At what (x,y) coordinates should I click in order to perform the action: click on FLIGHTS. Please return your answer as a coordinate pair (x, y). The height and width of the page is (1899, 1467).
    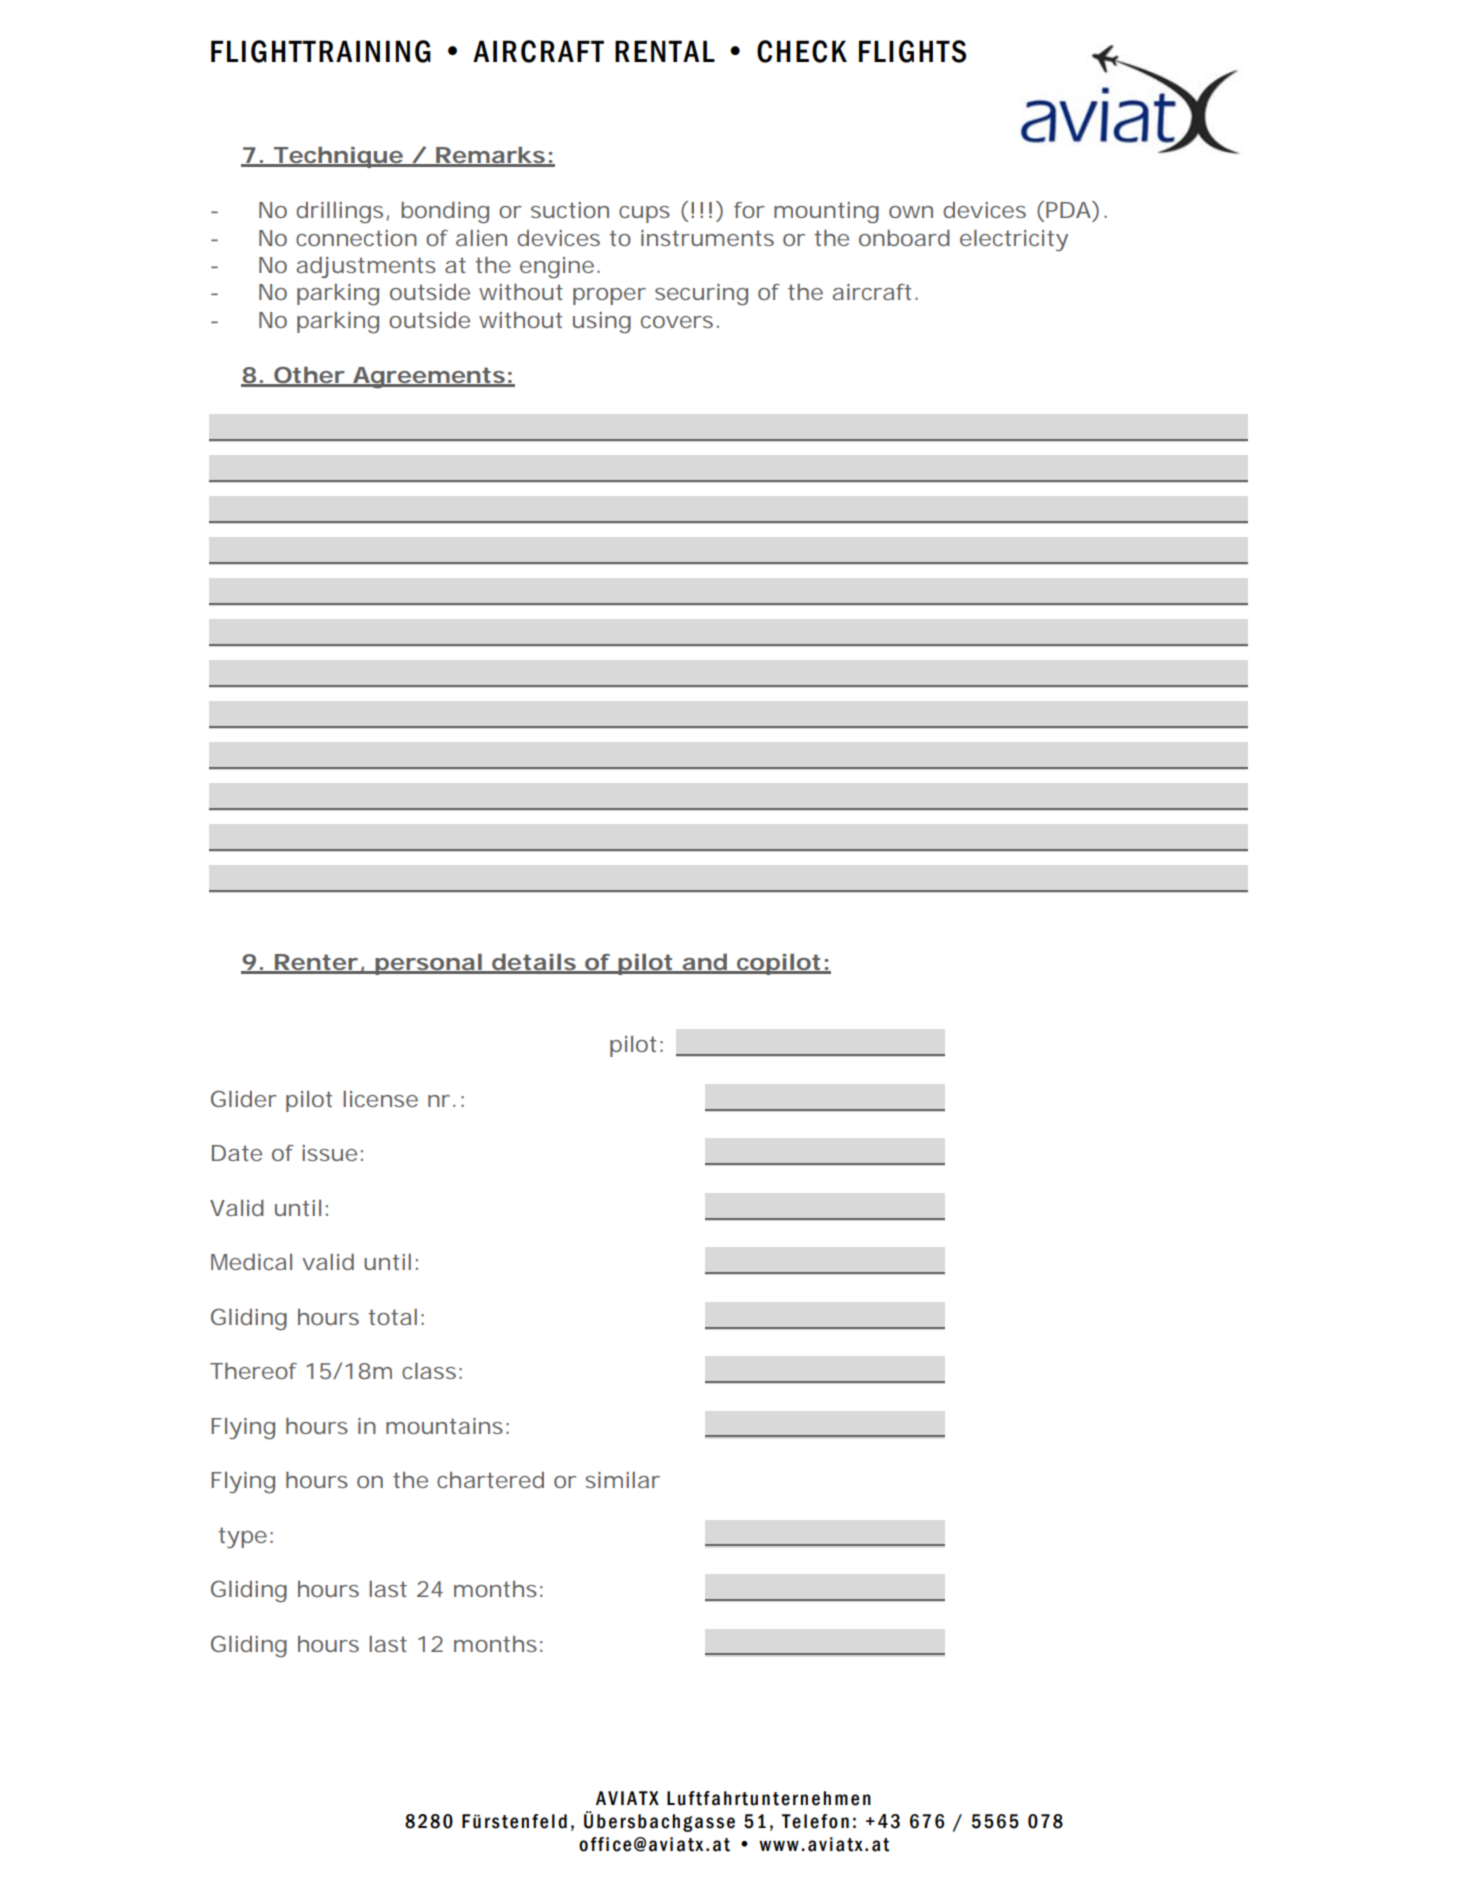
    Looking at the image, I should click on (912, 51).
